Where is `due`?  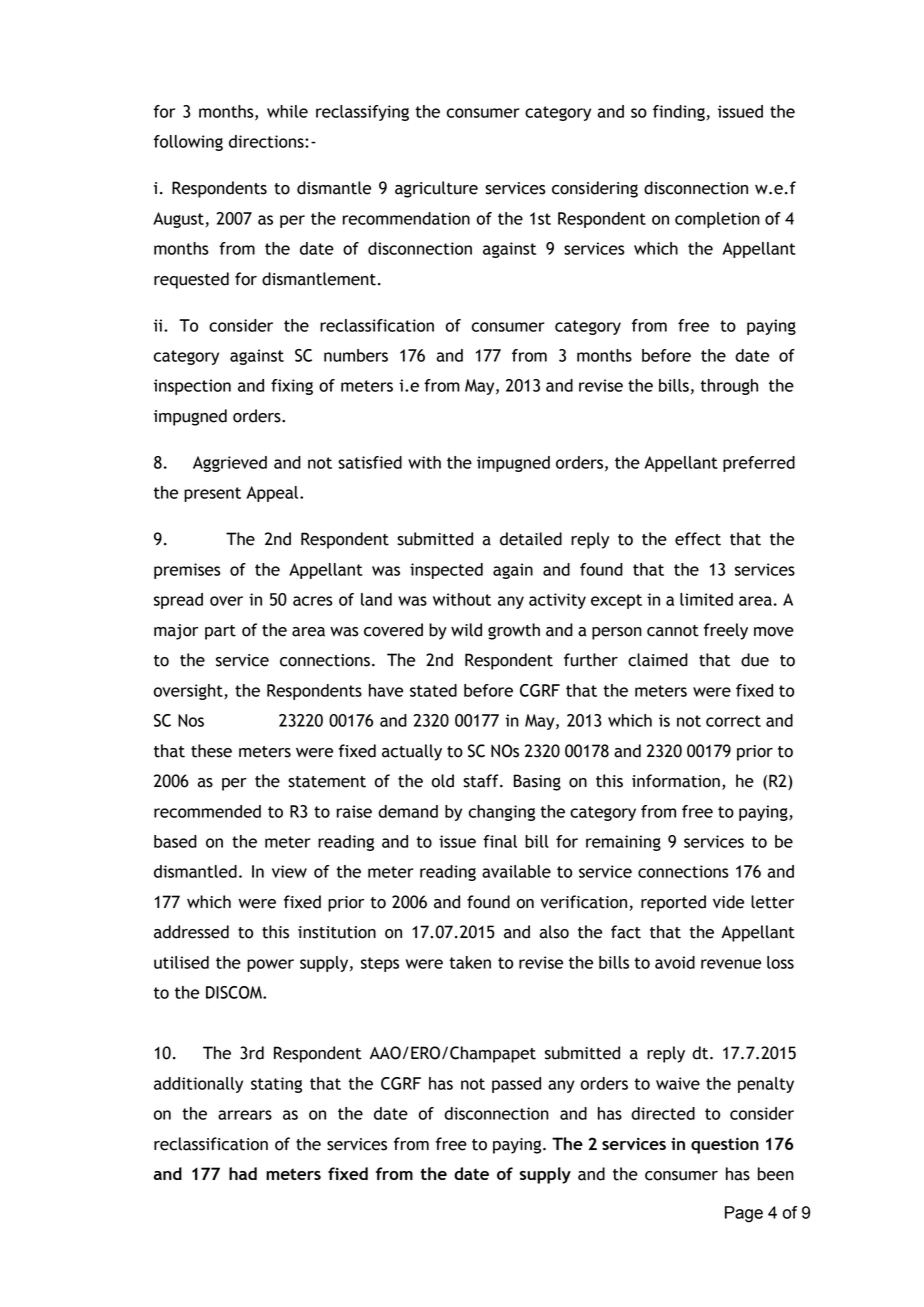
due is located at coordinates (755, 660).
